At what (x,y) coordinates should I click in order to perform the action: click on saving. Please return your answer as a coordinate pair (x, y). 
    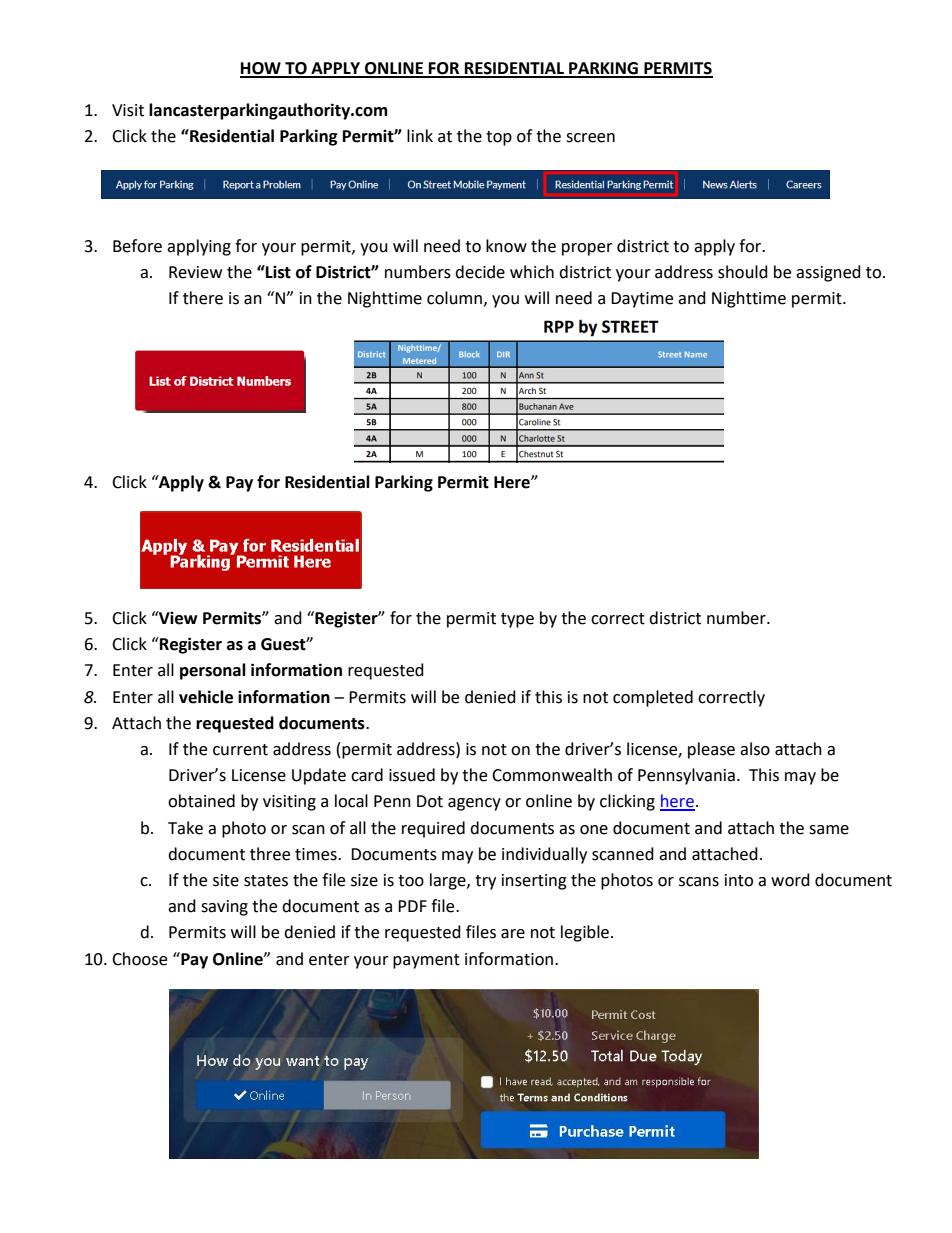
    Looking at the image, I should click on (224, 908).
